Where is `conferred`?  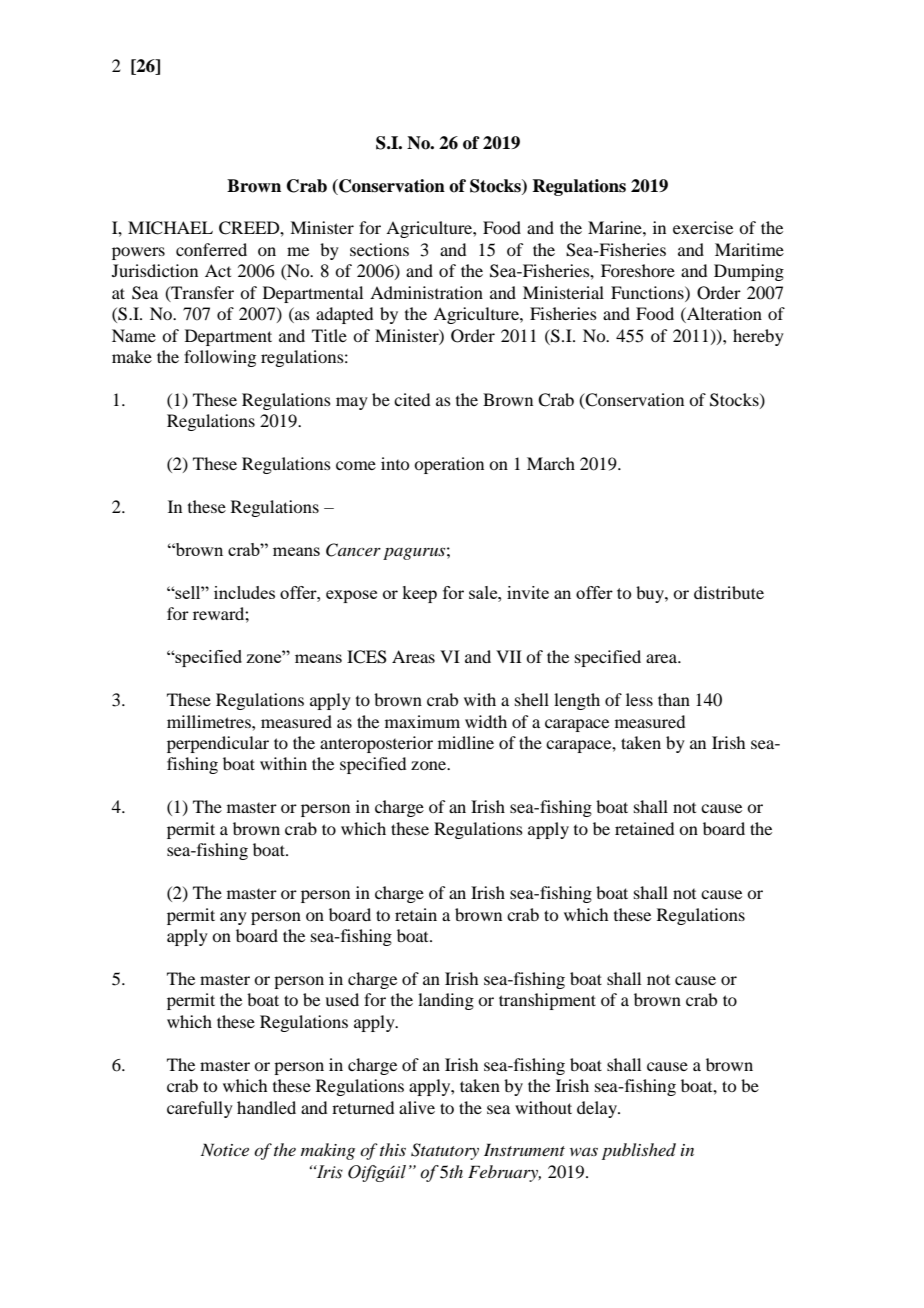 conferred is located at coordinates (211, 249).
